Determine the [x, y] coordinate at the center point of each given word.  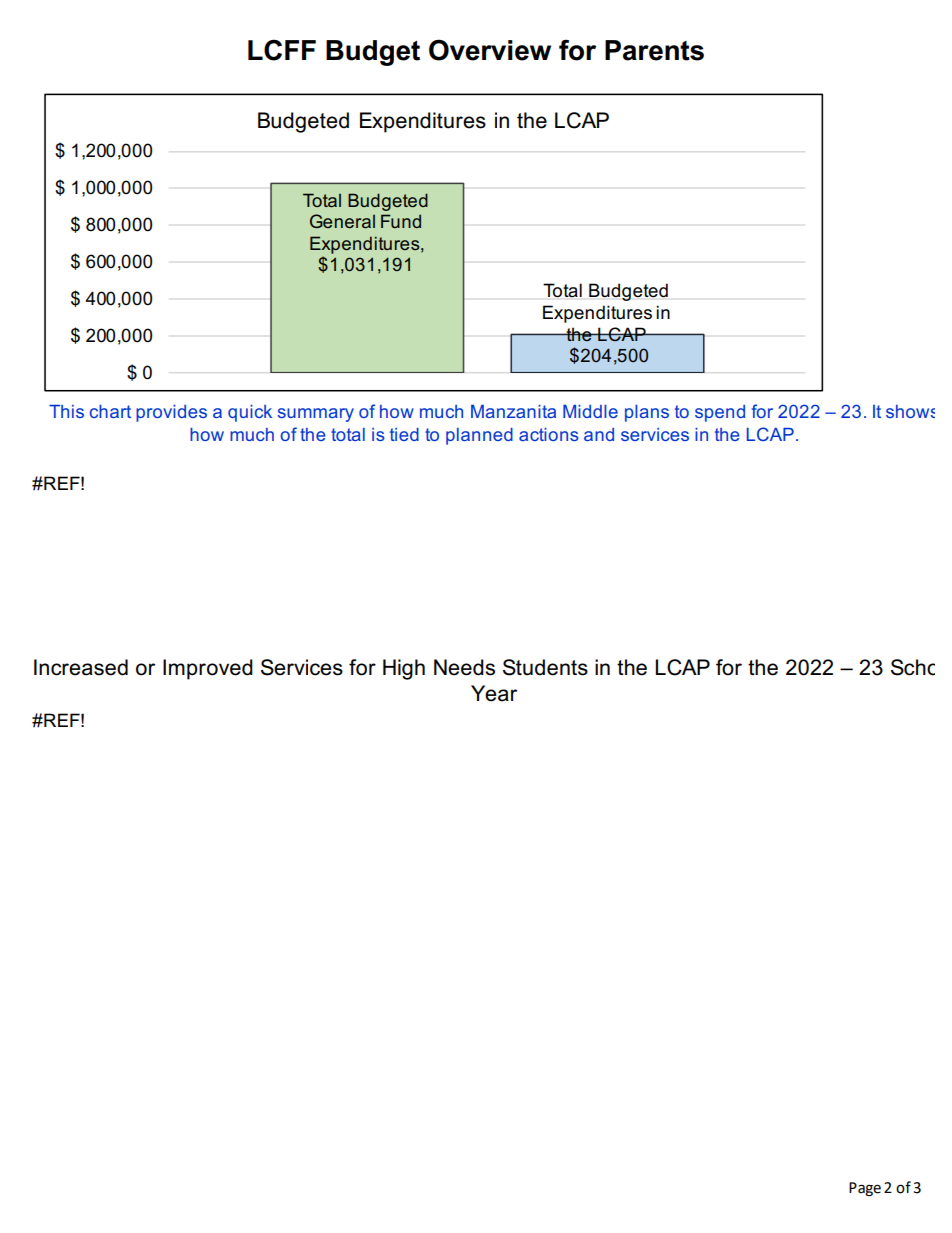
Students [545, 667]
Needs [464, 667]
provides [171, 413]
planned [479, 436]
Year [494, 693]
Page [865, 1189]
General [342, 221]
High [404, 669]
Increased [81, 667]
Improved [208, 669]
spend [720, 413]
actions [549, 434]
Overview [490, 50]
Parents [654, 50]
